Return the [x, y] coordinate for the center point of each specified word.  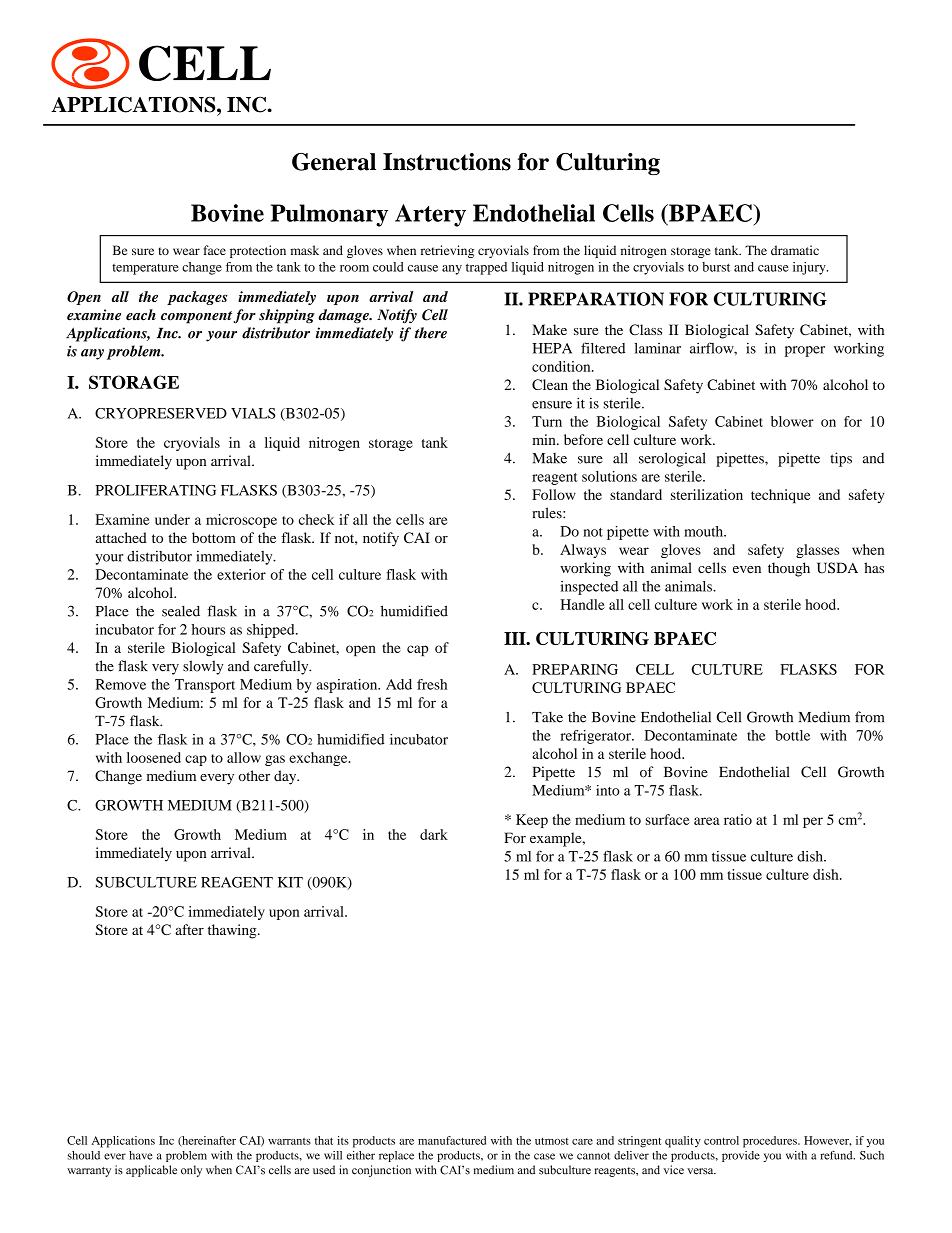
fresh [432, 684]
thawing [233, 931]
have [141, 1155]
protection [258, 251]
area [707, 821]
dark [434, 834]
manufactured [452, 1140]
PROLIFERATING [156, 490]
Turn [547, 421]
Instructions [447, 162]
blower [792, 421]
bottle [792, 735]
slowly [203, 667]
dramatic [795, 250]
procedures [771, 1142]
